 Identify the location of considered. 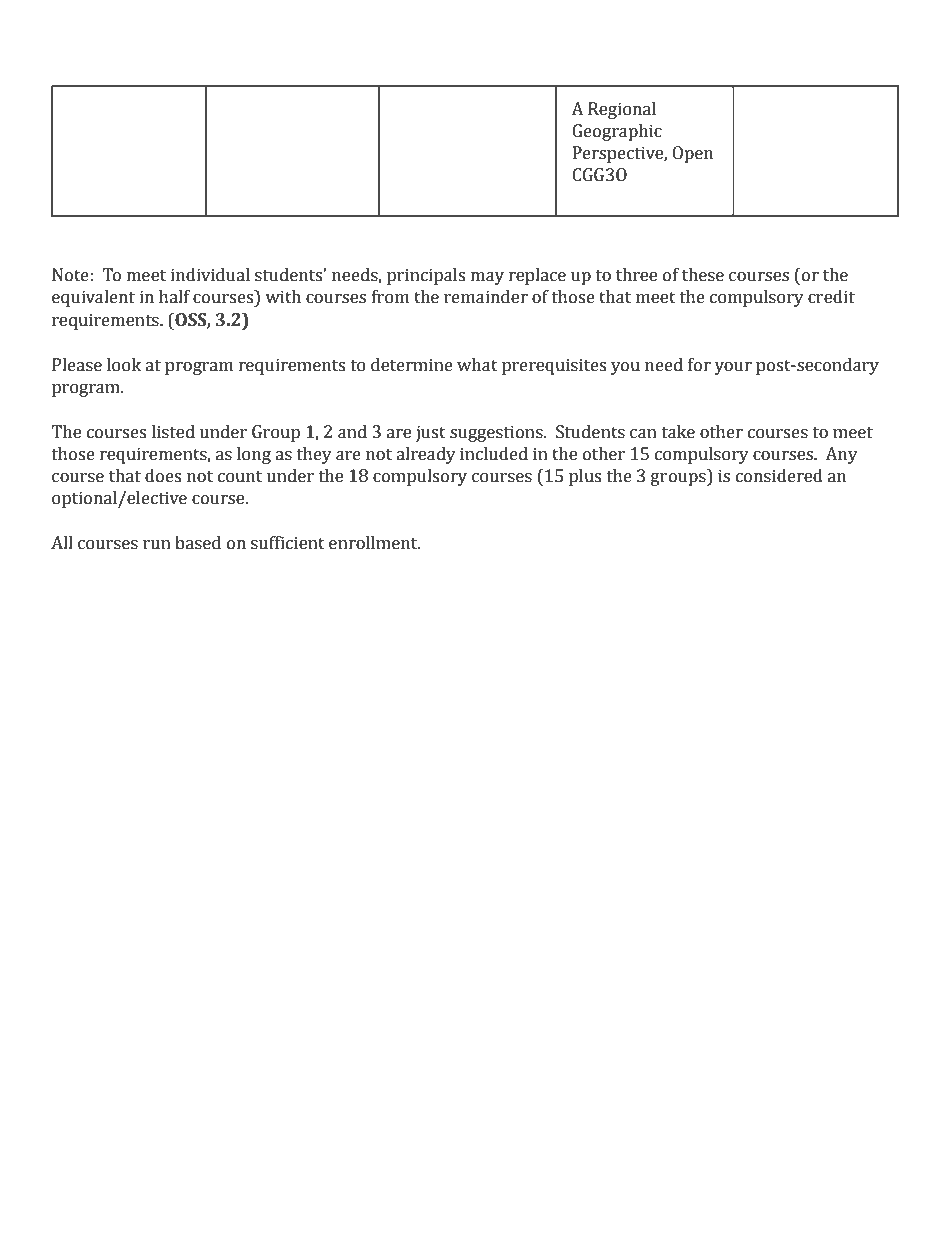
(779, 476).
